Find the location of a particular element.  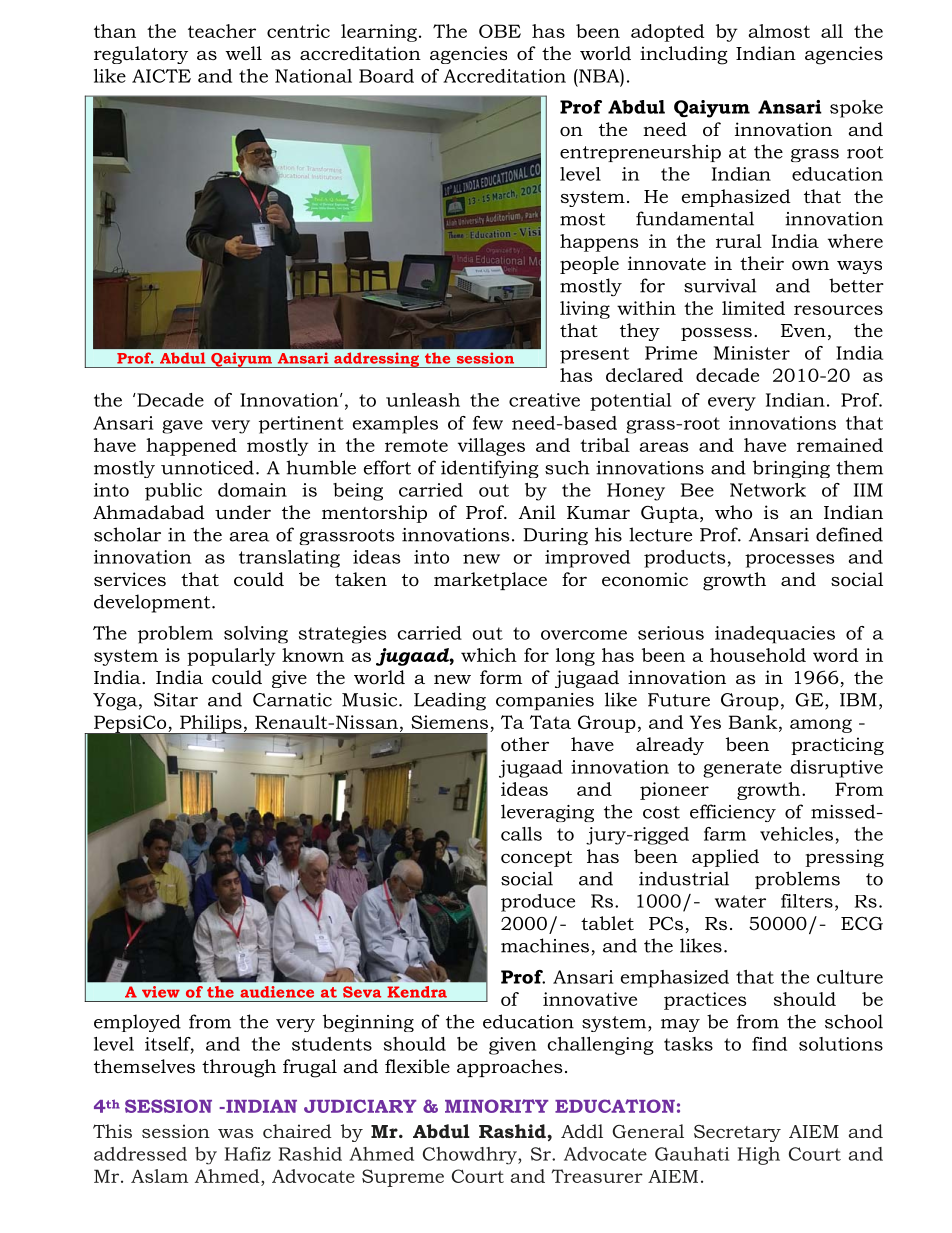

was is located at coordinates (235, 1133).
